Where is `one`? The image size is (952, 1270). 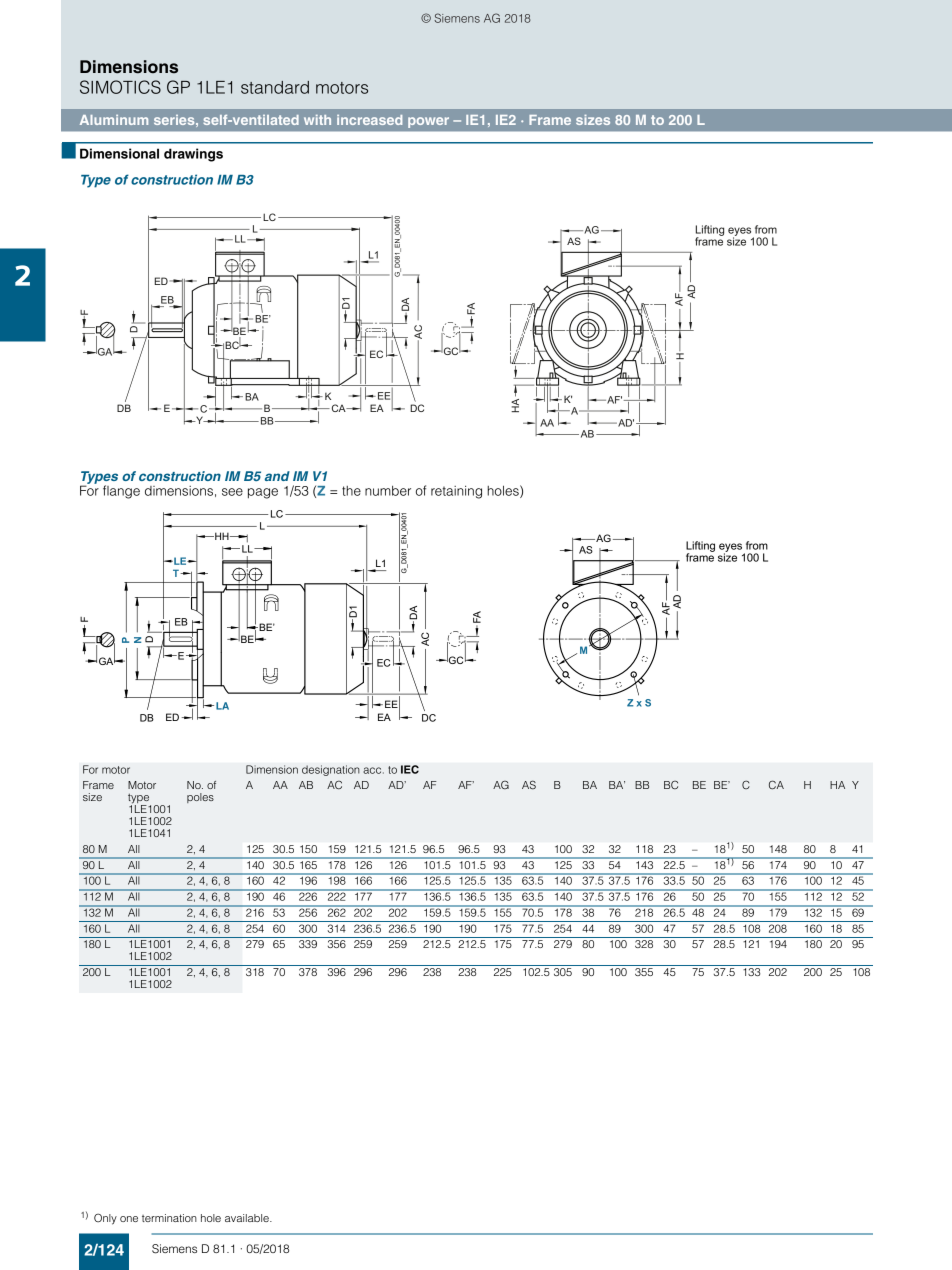 one is located at coordinates (129, 1219).
